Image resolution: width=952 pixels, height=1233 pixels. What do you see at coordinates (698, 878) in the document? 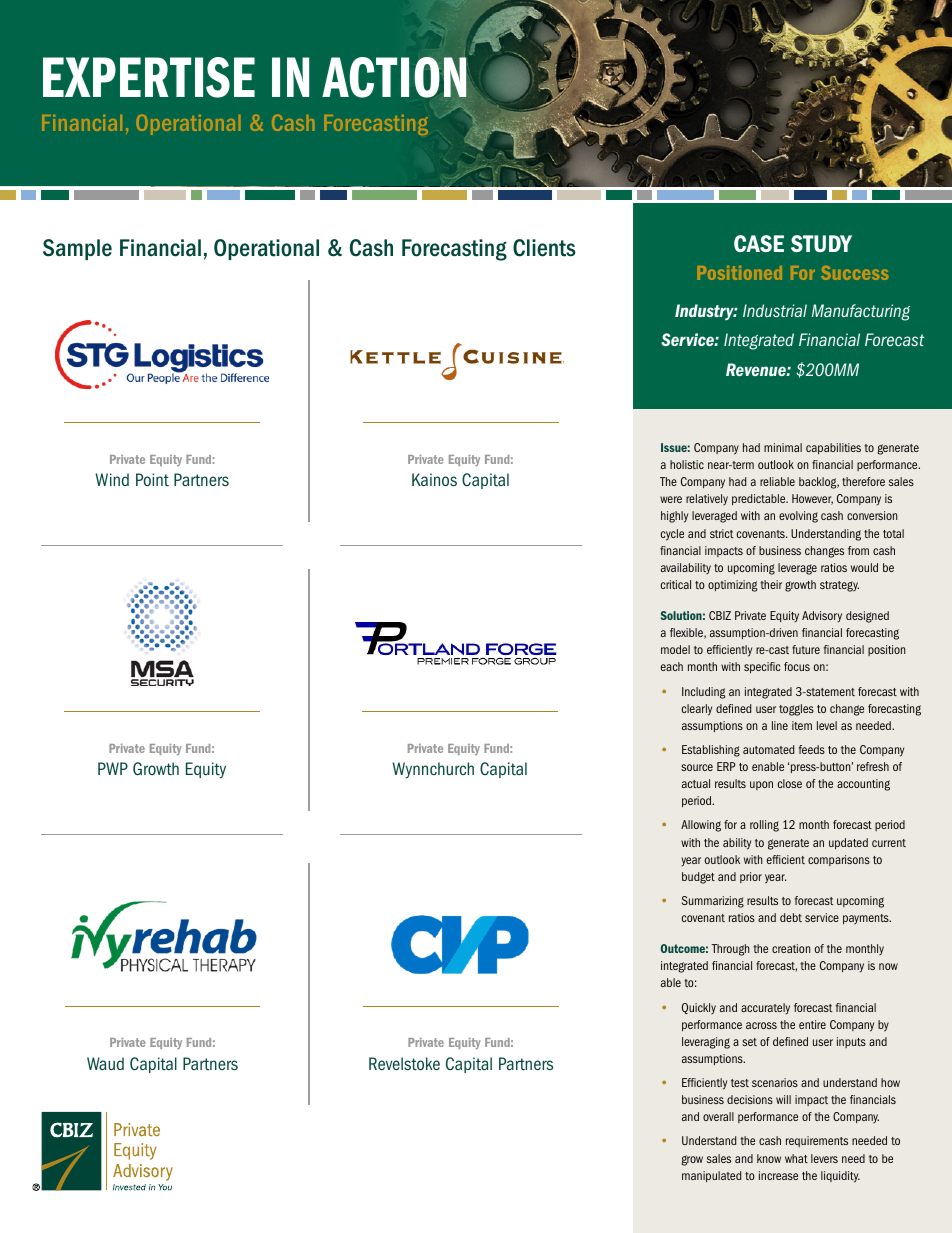
I see `budget` at bounding box center [698, 878].
